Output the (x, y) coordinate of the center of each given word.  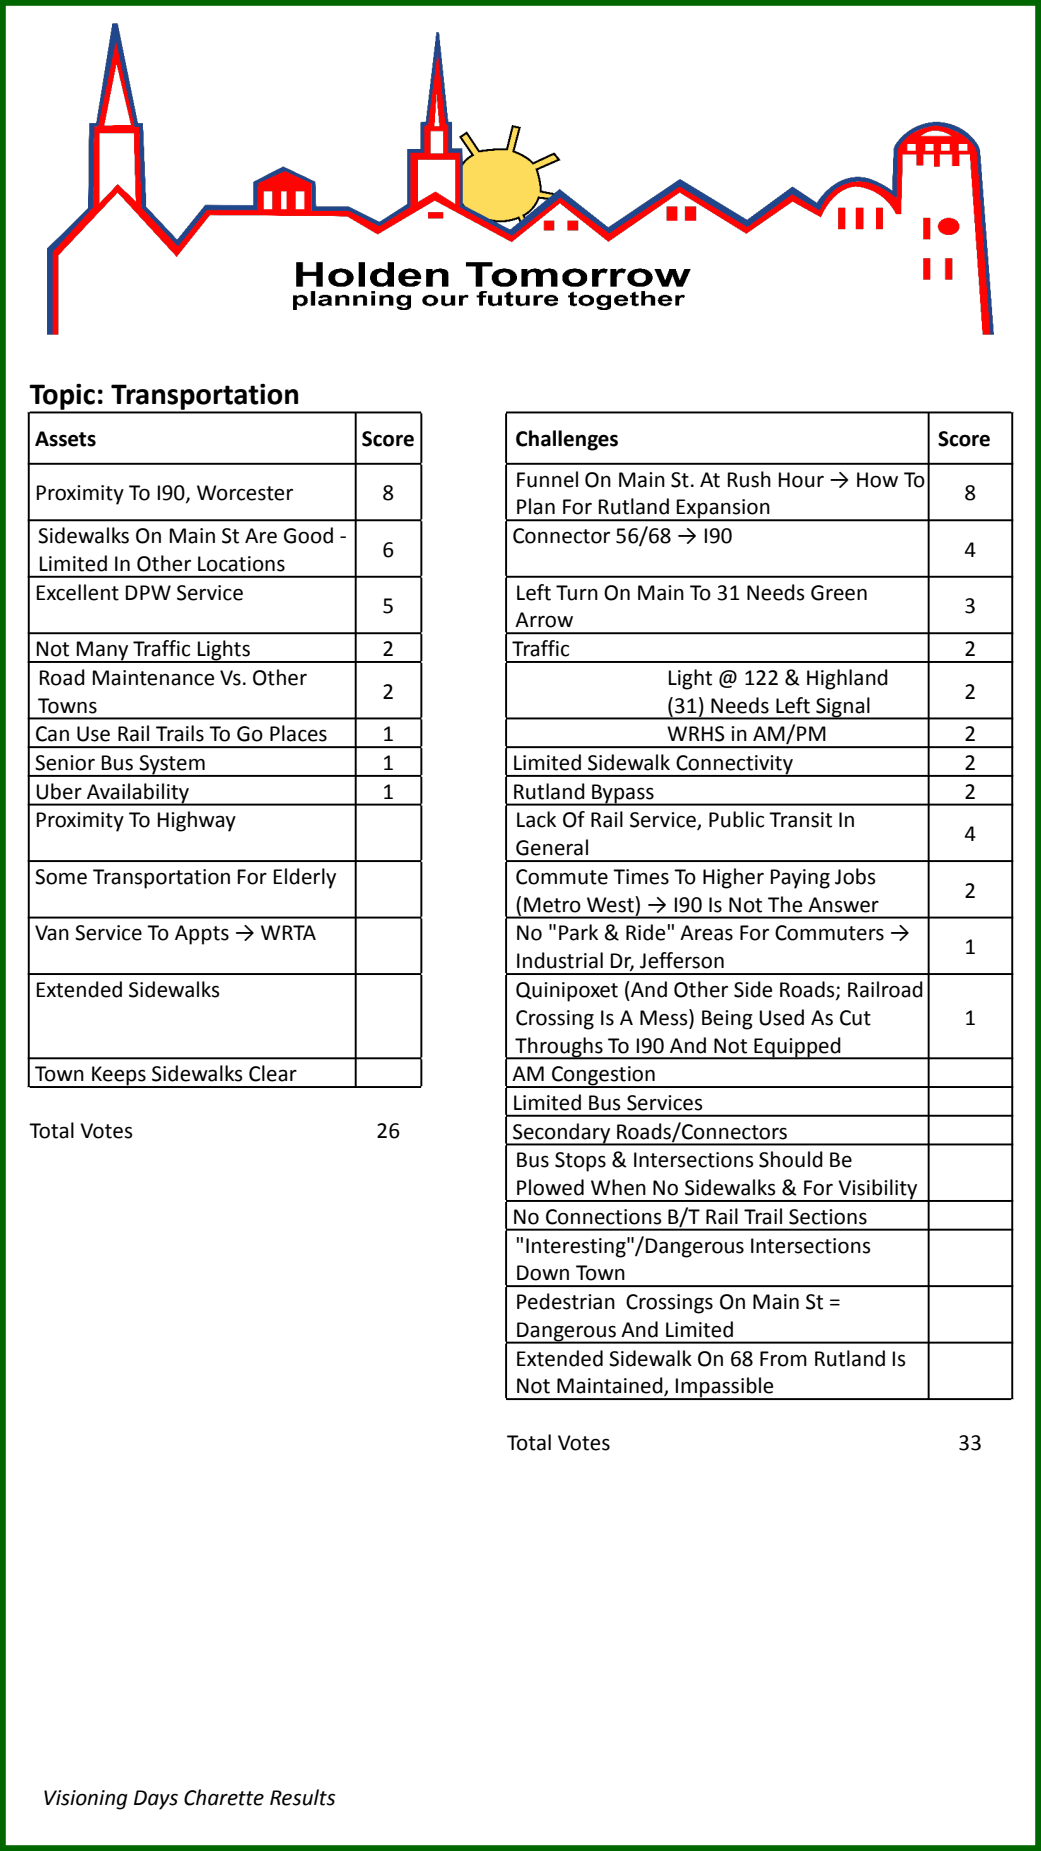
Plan (536, 506)
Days (156, 1800)
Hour (801, 480)
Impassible (725, 1388)
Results (302, 1797)
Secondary (562, 1134)
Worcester (245, 493)
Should (791, 1159)
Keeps (119, 1077)
